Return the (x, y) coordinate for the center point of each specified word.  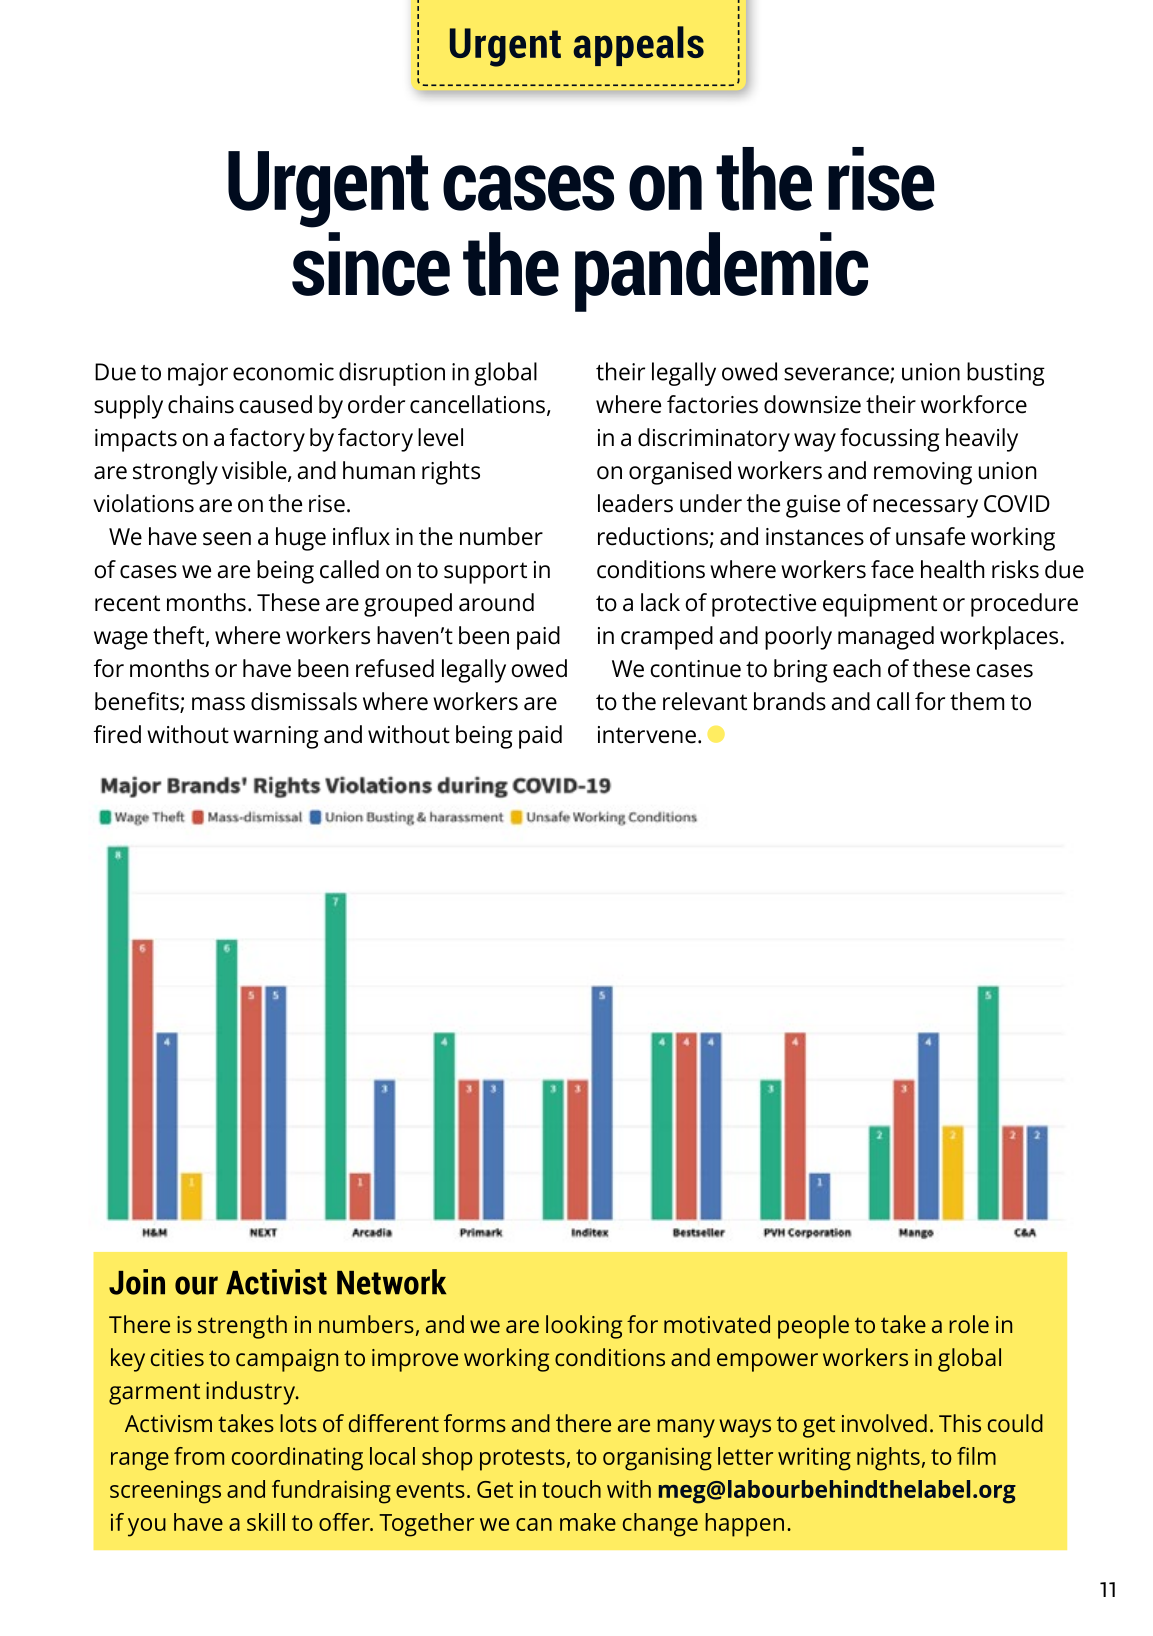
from (199, 1456)
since (371, 264)
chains (201, 404)
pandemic (721, 272)
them (977, 701)
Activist (276, 1282)
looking (584, 1327)
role (969, 1324)
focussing (889, 440)
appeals (638, 46)
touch (571, 1489)
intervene (647, 735)
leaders (635, 503)
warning (275, 737)
